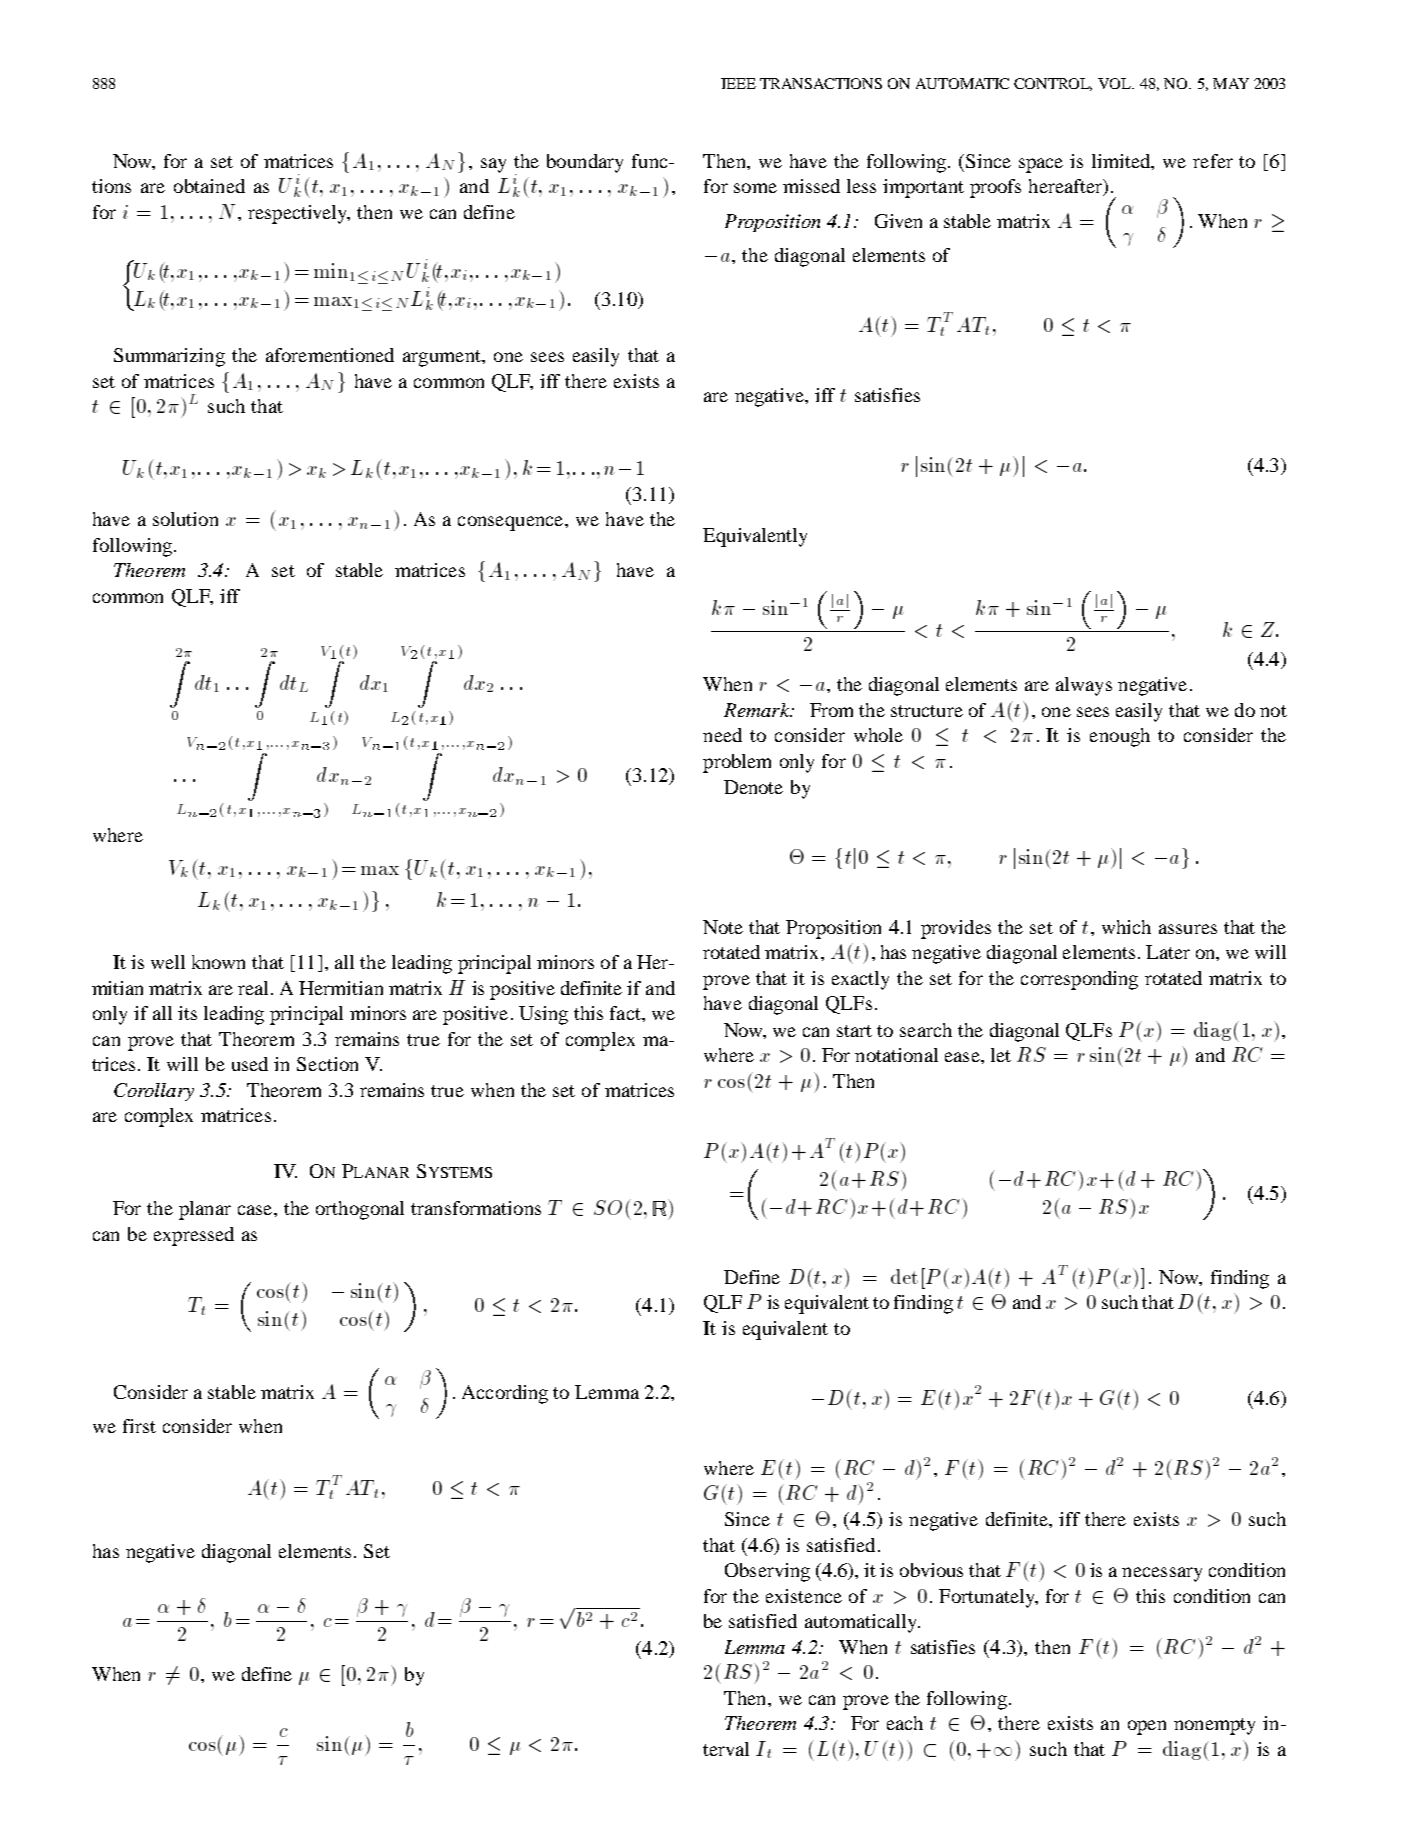 This page has height=1840, width=1422. Describe the element at coordinates (185, 519) in the page. I see `solution` at that location.
